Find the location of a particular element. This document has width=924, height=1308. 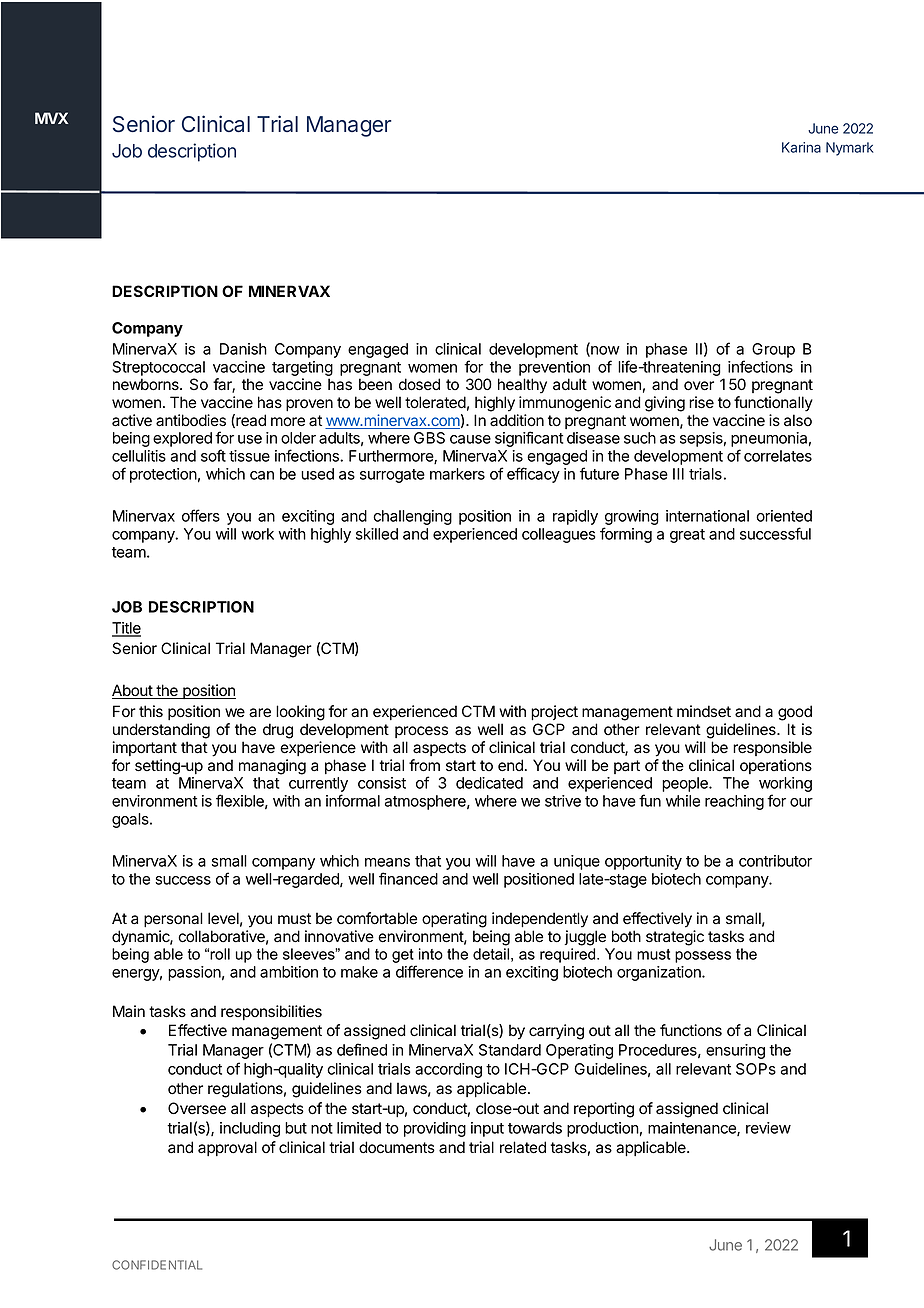

Karina is located at coordinates (801, 147).
